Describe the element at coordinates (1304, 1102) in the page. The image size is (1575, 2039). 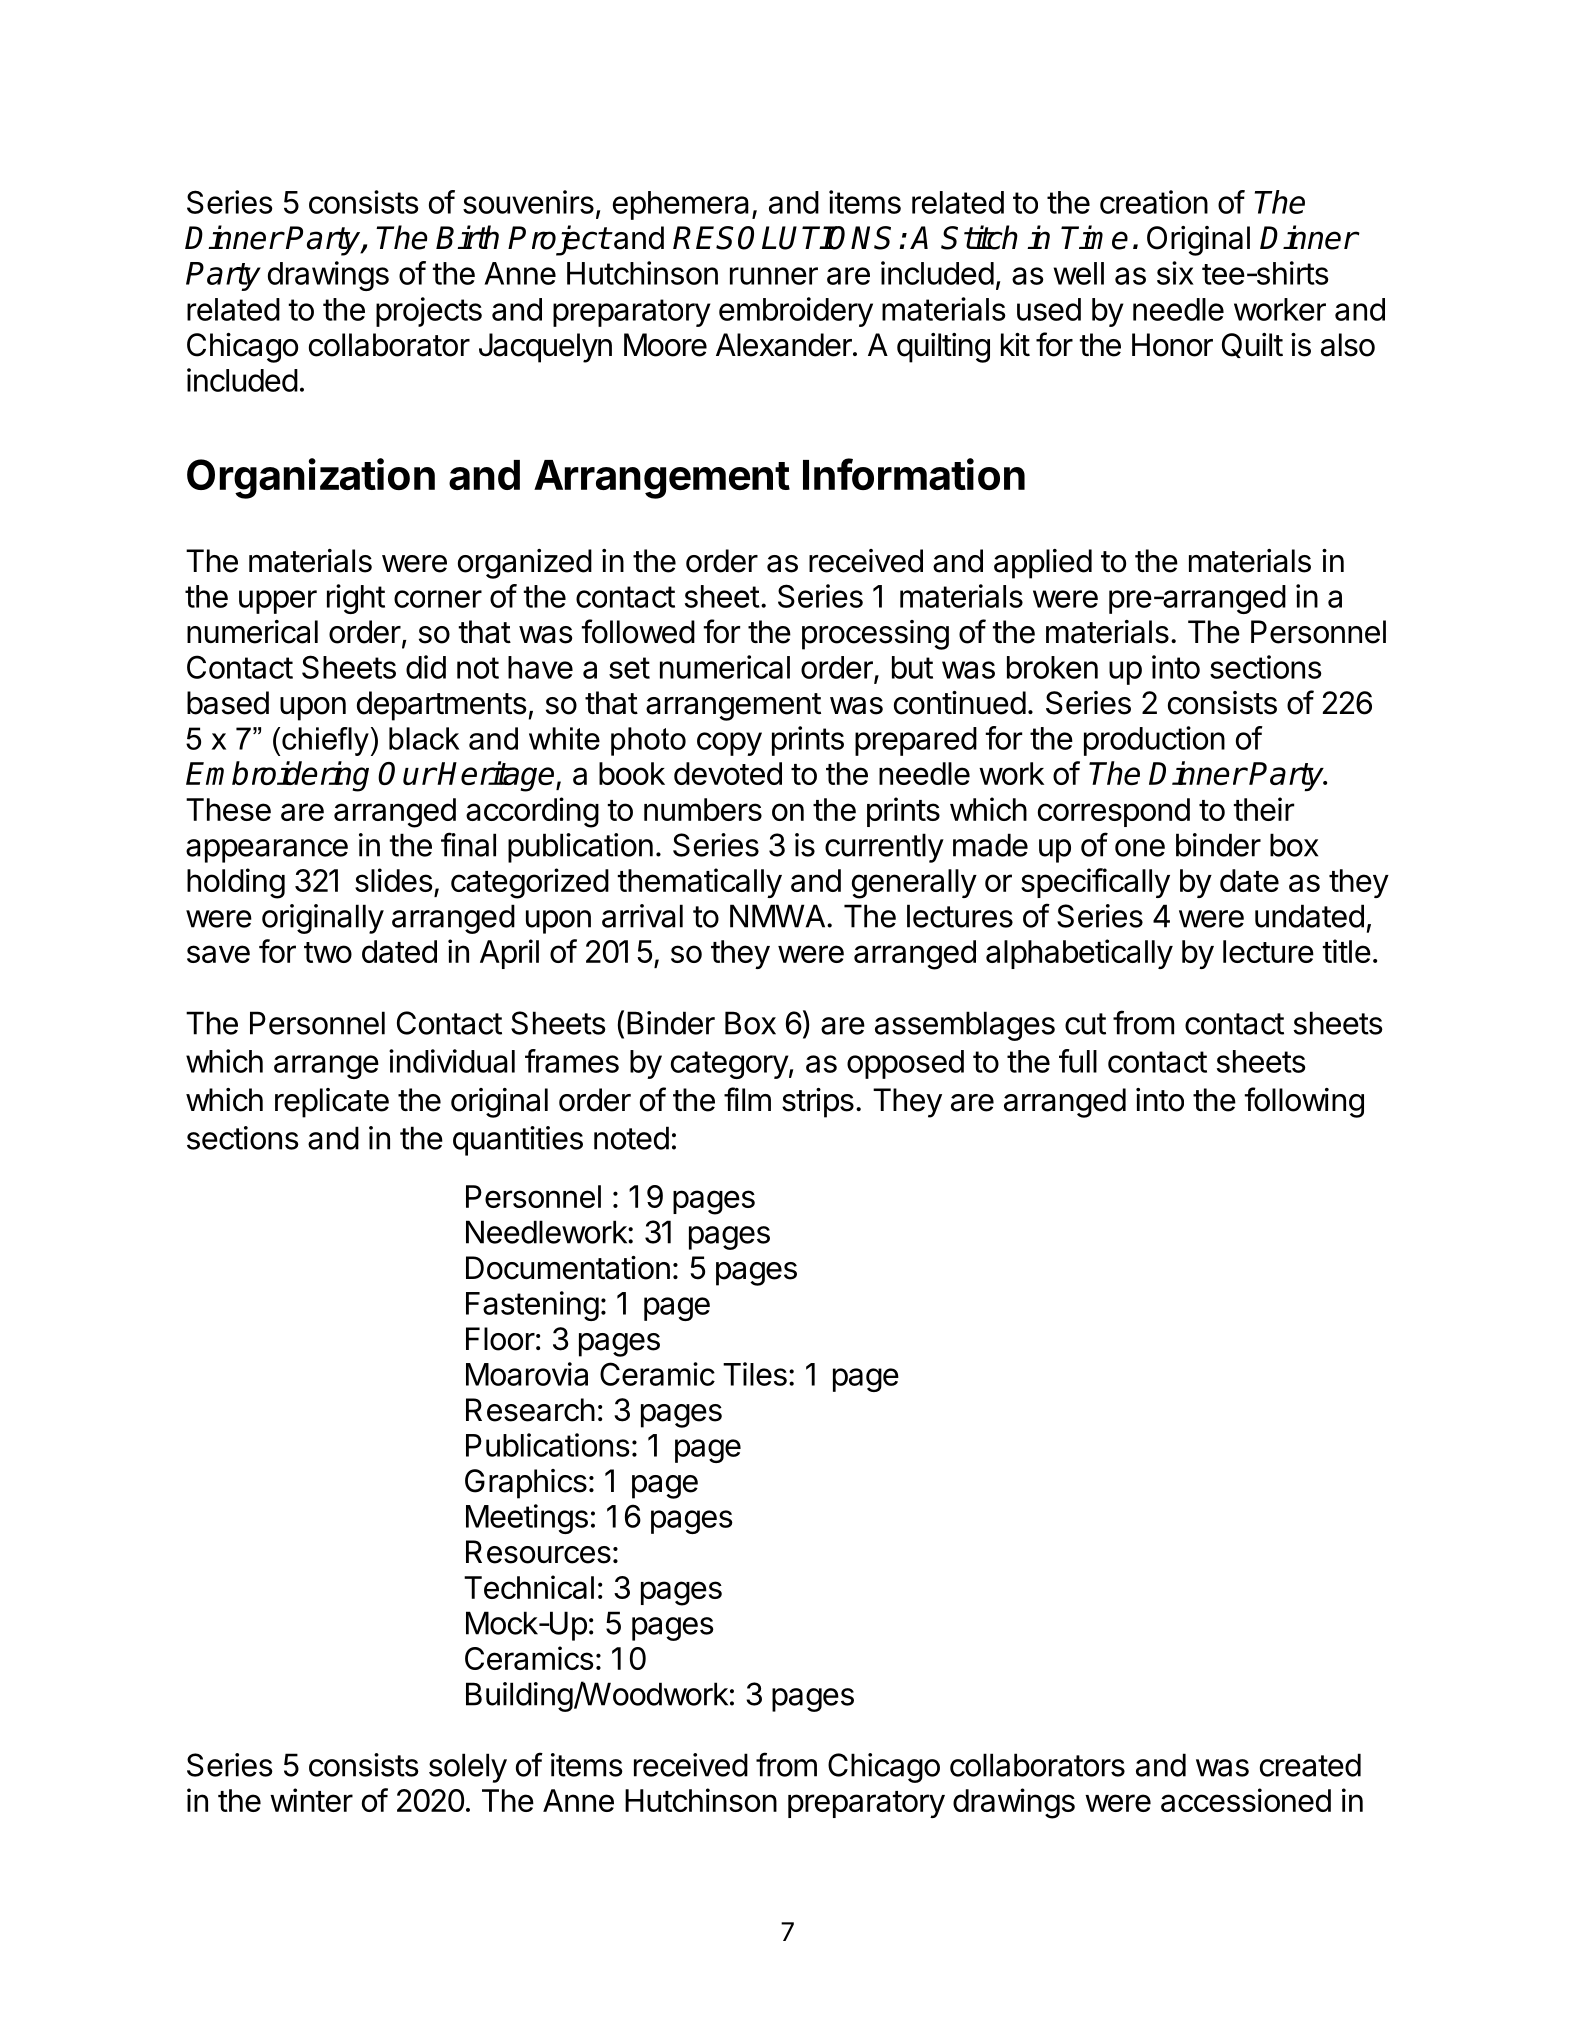
I see `following` at that location.
